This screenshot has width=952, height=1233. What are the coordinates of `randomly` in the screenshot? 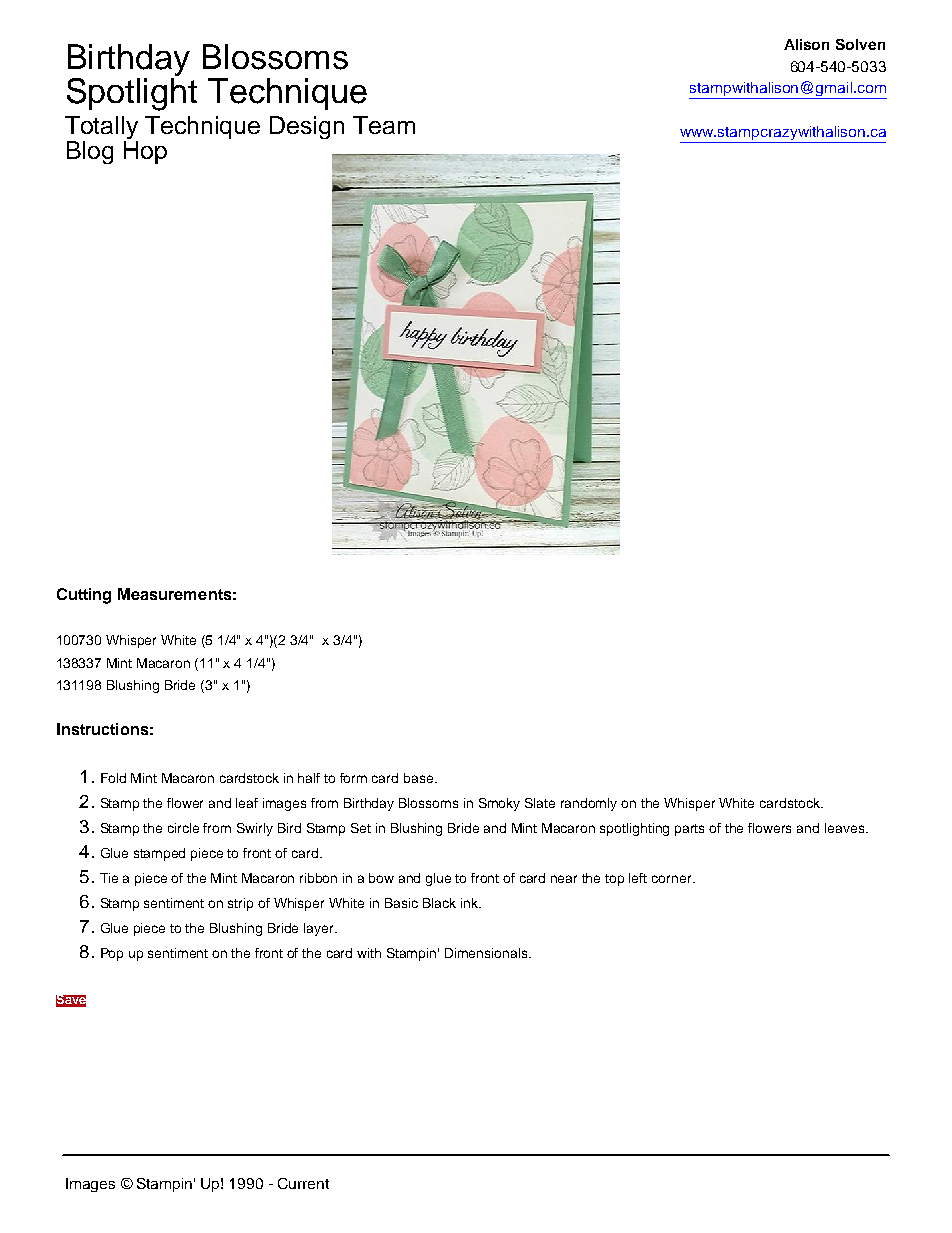 It's located at (589, 804).
